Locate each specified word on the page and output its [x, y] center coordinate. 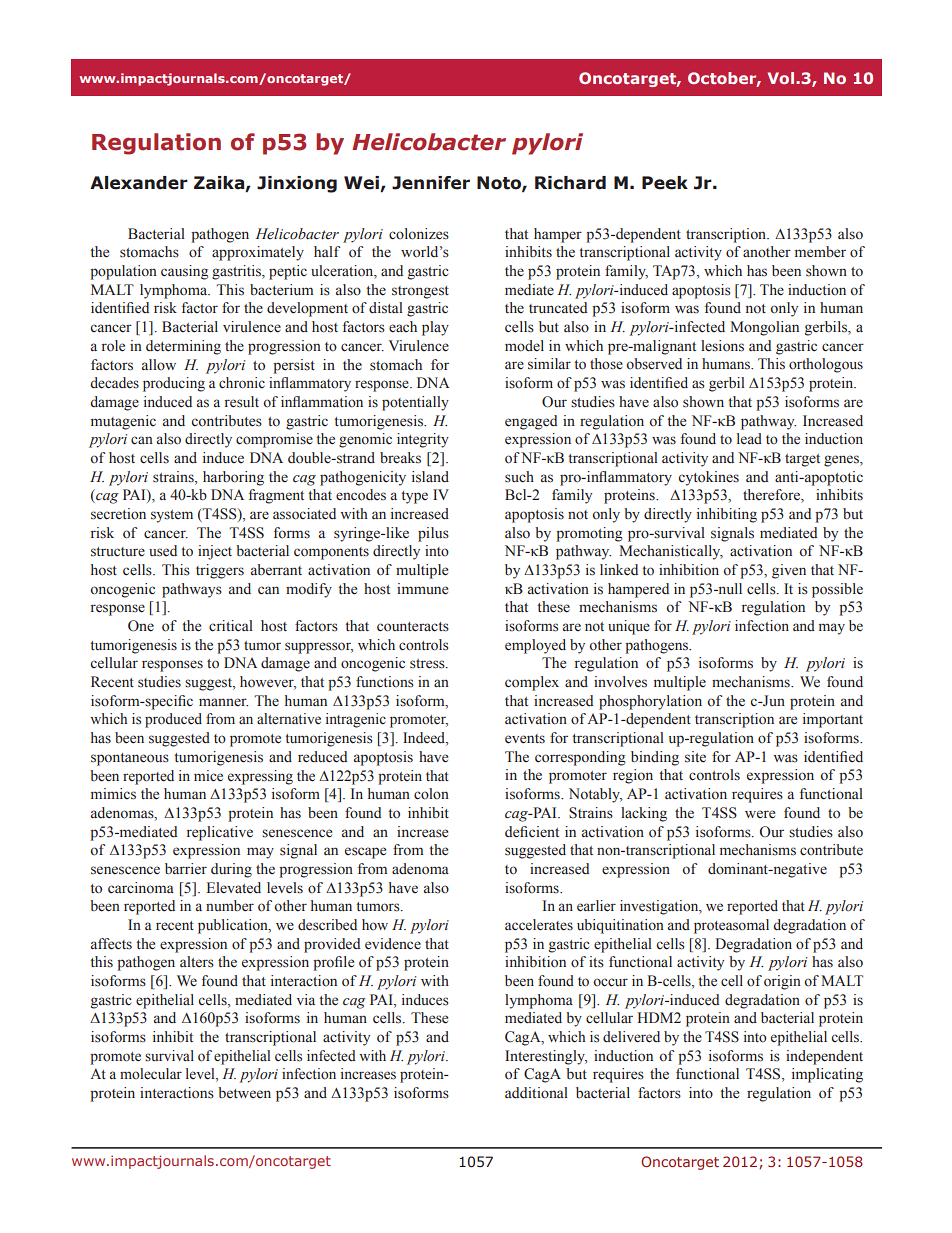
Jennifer [431, 183]
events [525, 739]
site [695, 757]
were [760, 814]
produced [173, 720]
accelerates [539, 925]
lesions [722, 346]
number [230, 906]
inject [215, 552]
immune [422, 589]
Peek [665, 183]
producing [174, 384]
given [789, 571]
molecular [151, 1074]
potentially [415, 403]
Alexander [139, 183]
